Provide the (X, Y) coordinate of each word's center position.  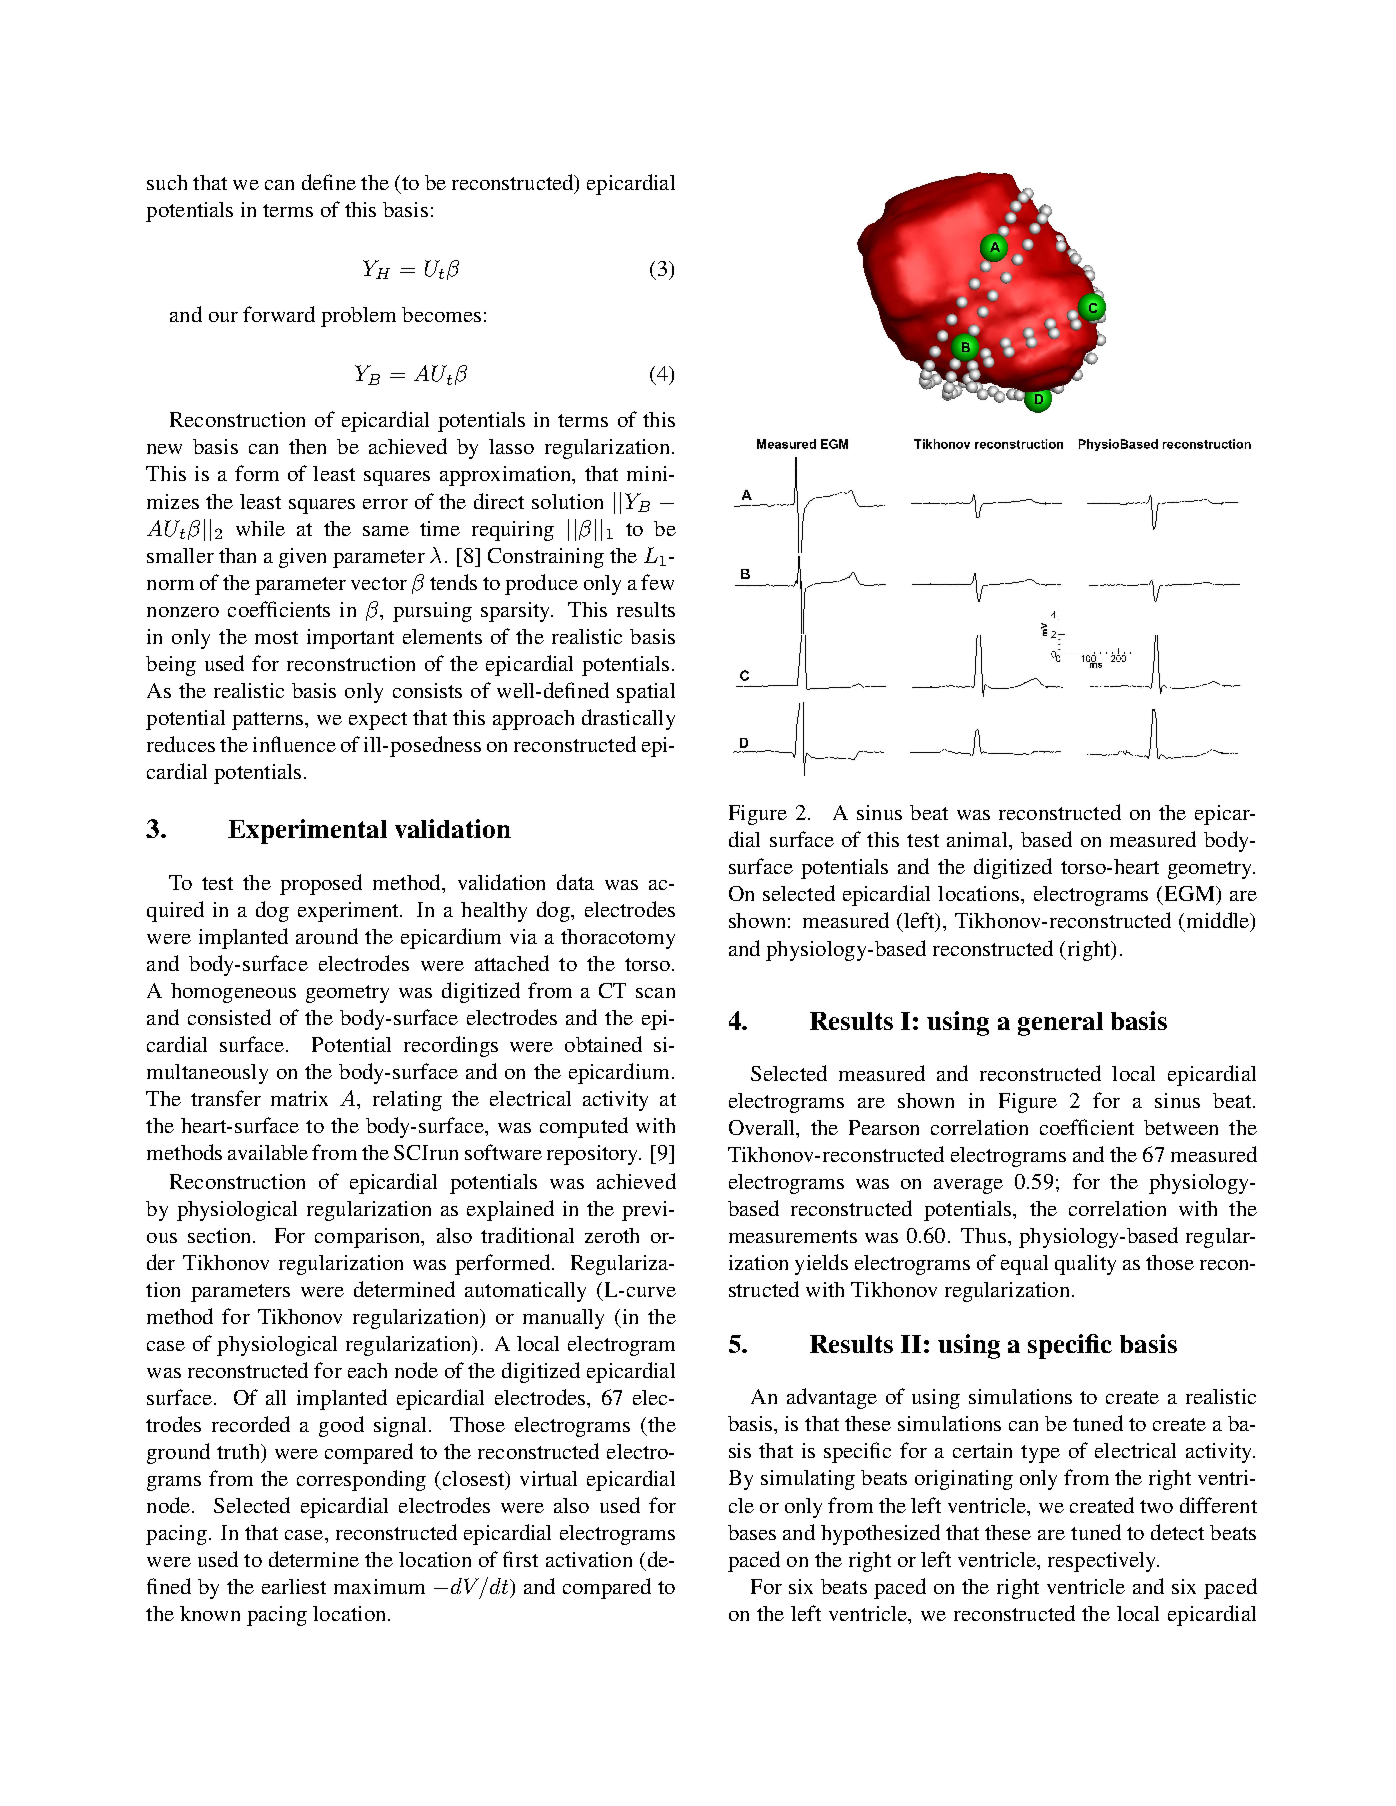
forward (279, 314)
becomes (441, 314)
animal (978, 839)
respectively (1103, 1562)
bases (752, 1532)
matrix (299, 1098)
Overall (763, 1127)
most (276, 637)
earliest (294, 1586)
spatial (646, 693)
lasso (511, 446)
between (1181, 1127)
